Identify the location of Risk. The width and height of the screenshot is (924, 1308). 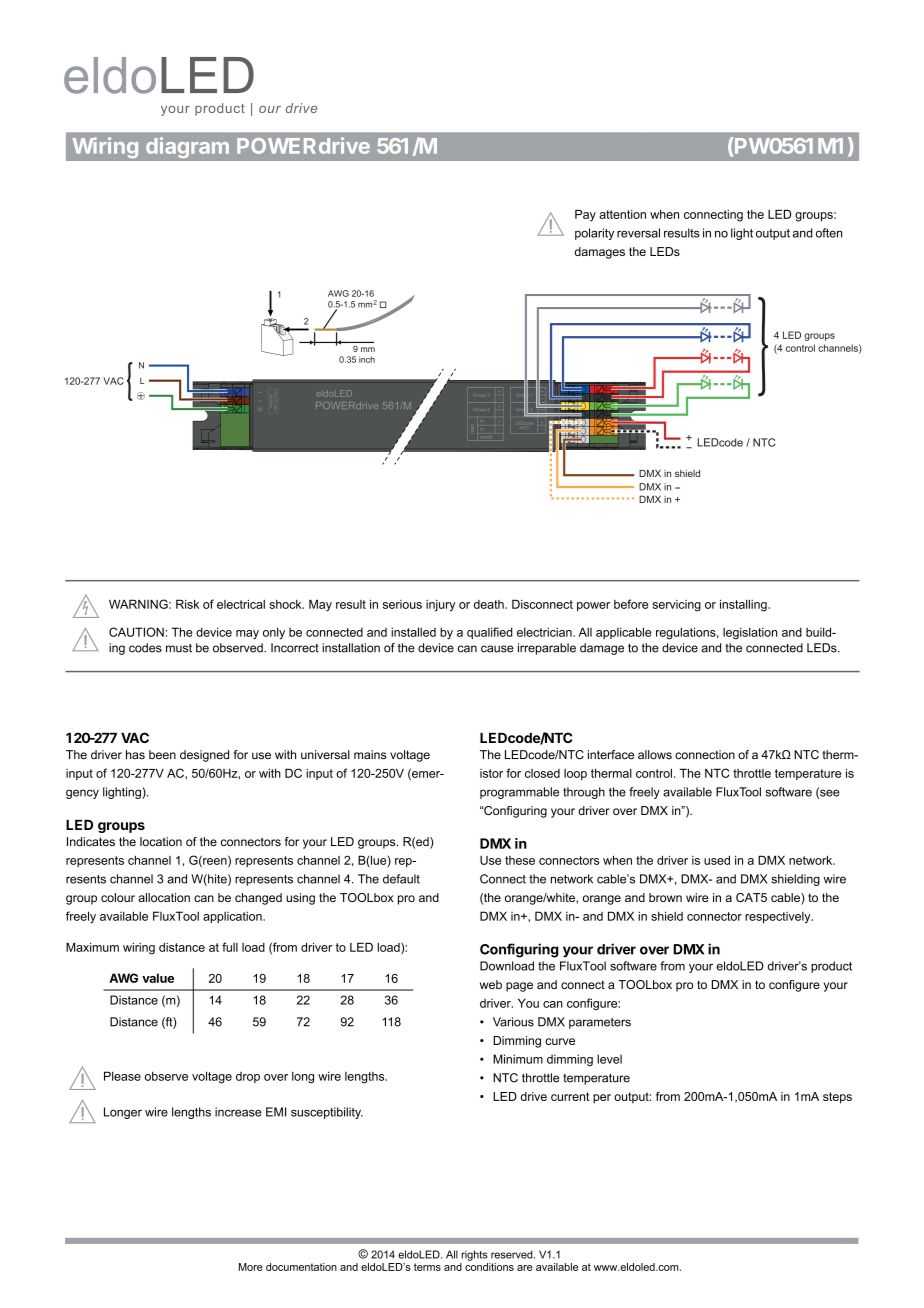
(187, 604).
